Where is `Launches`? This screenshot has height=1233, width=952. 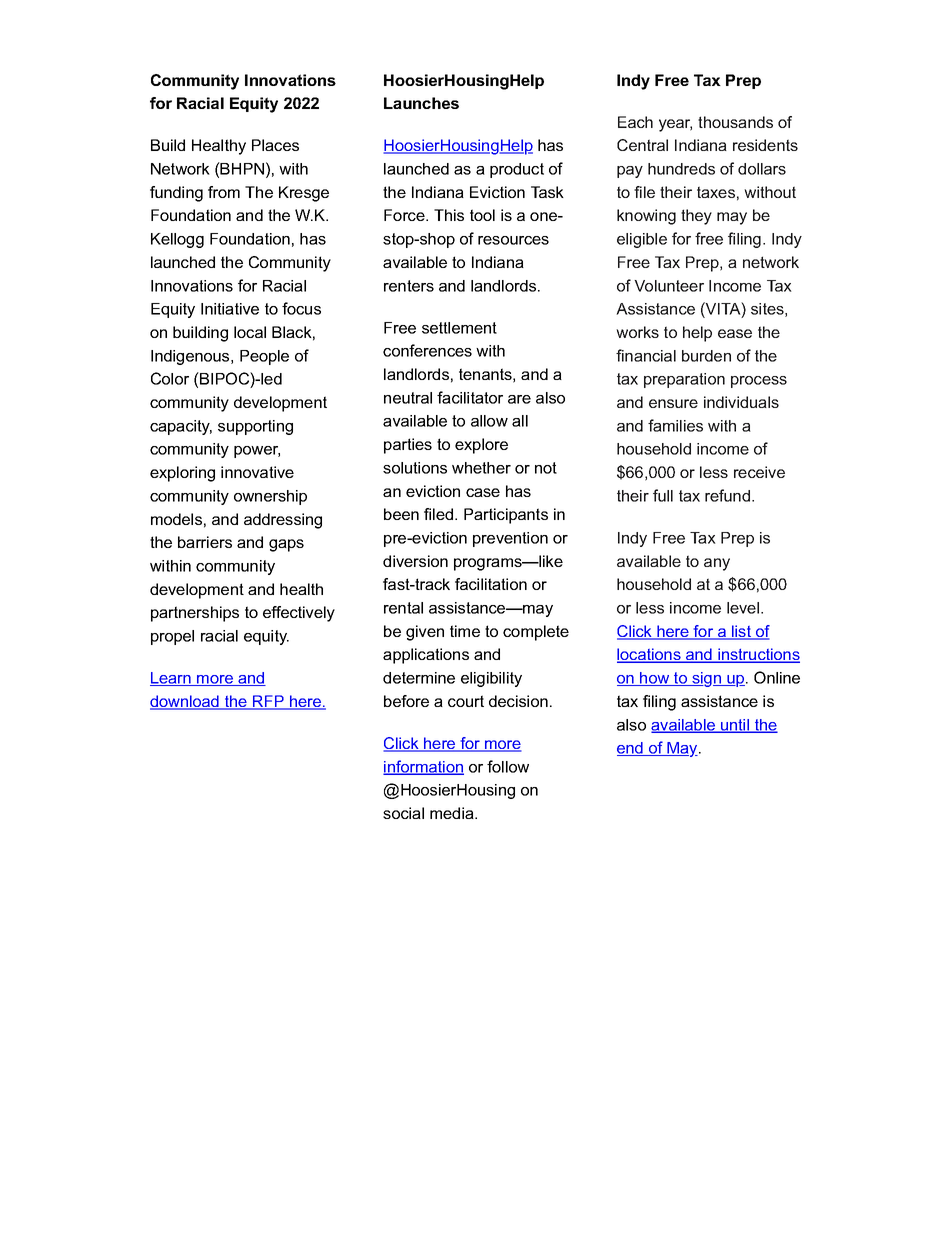 Launches is located at coordinates (421, 103).
